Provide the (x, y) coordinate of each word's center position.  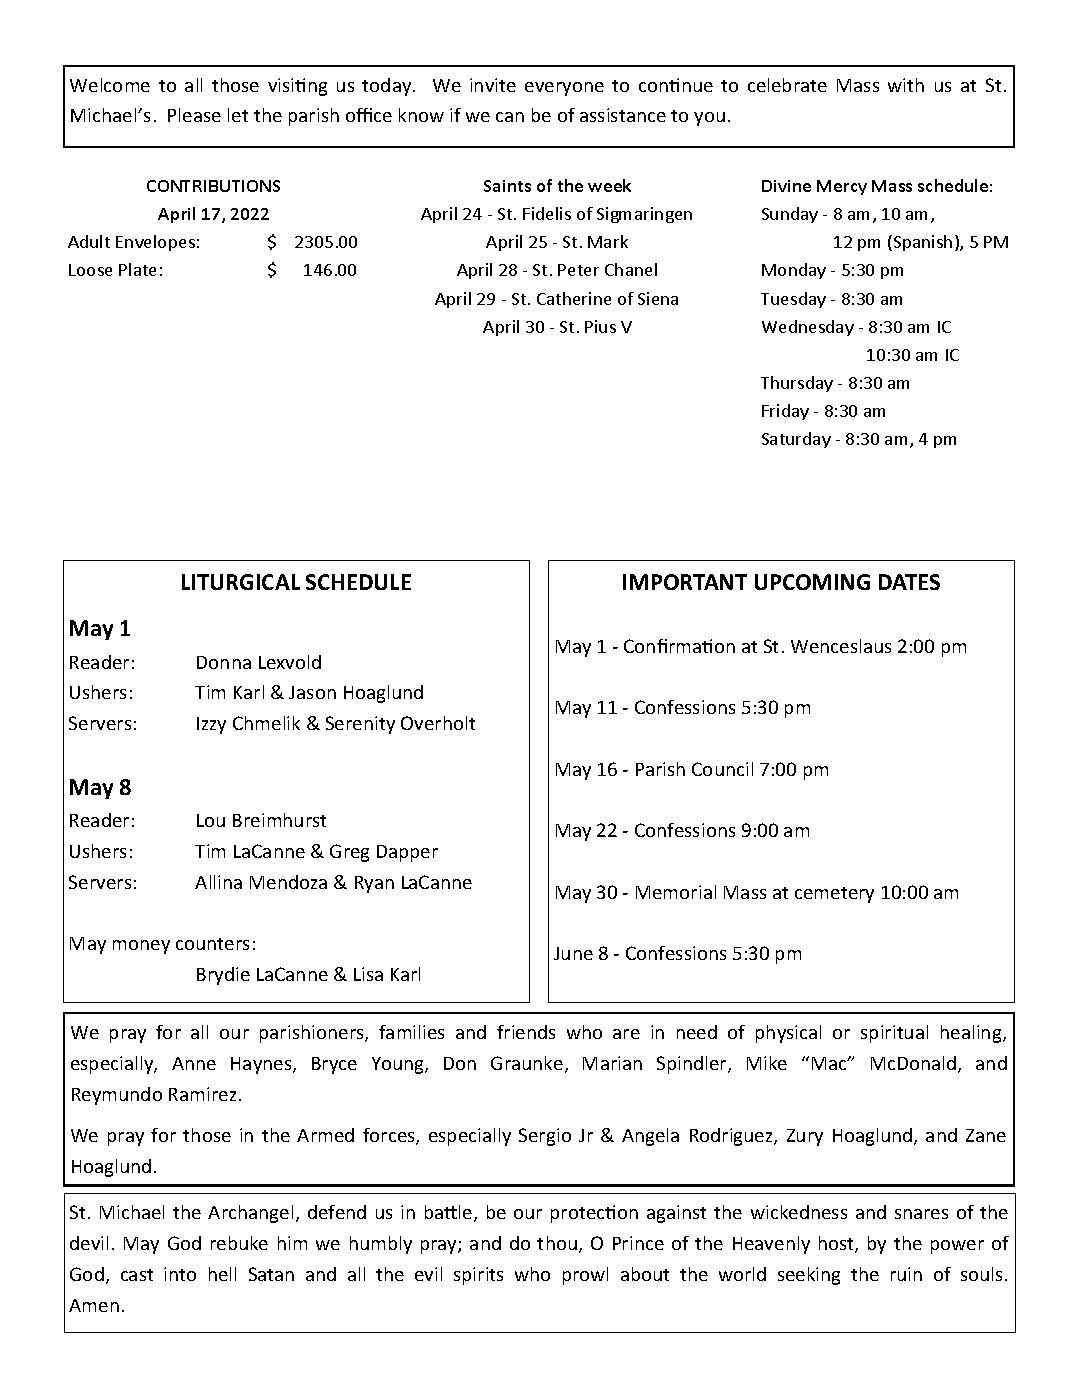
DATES (909, 582)
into (180, 1274)
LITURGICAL (241, 582)
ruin (906, 1274)
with (906, 85)
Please (194, 115)
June (573, 953)
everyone (564, 89)
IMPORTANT (685, 582)
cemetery (834, 895)
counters (212, 944)
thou (557, 1243)
